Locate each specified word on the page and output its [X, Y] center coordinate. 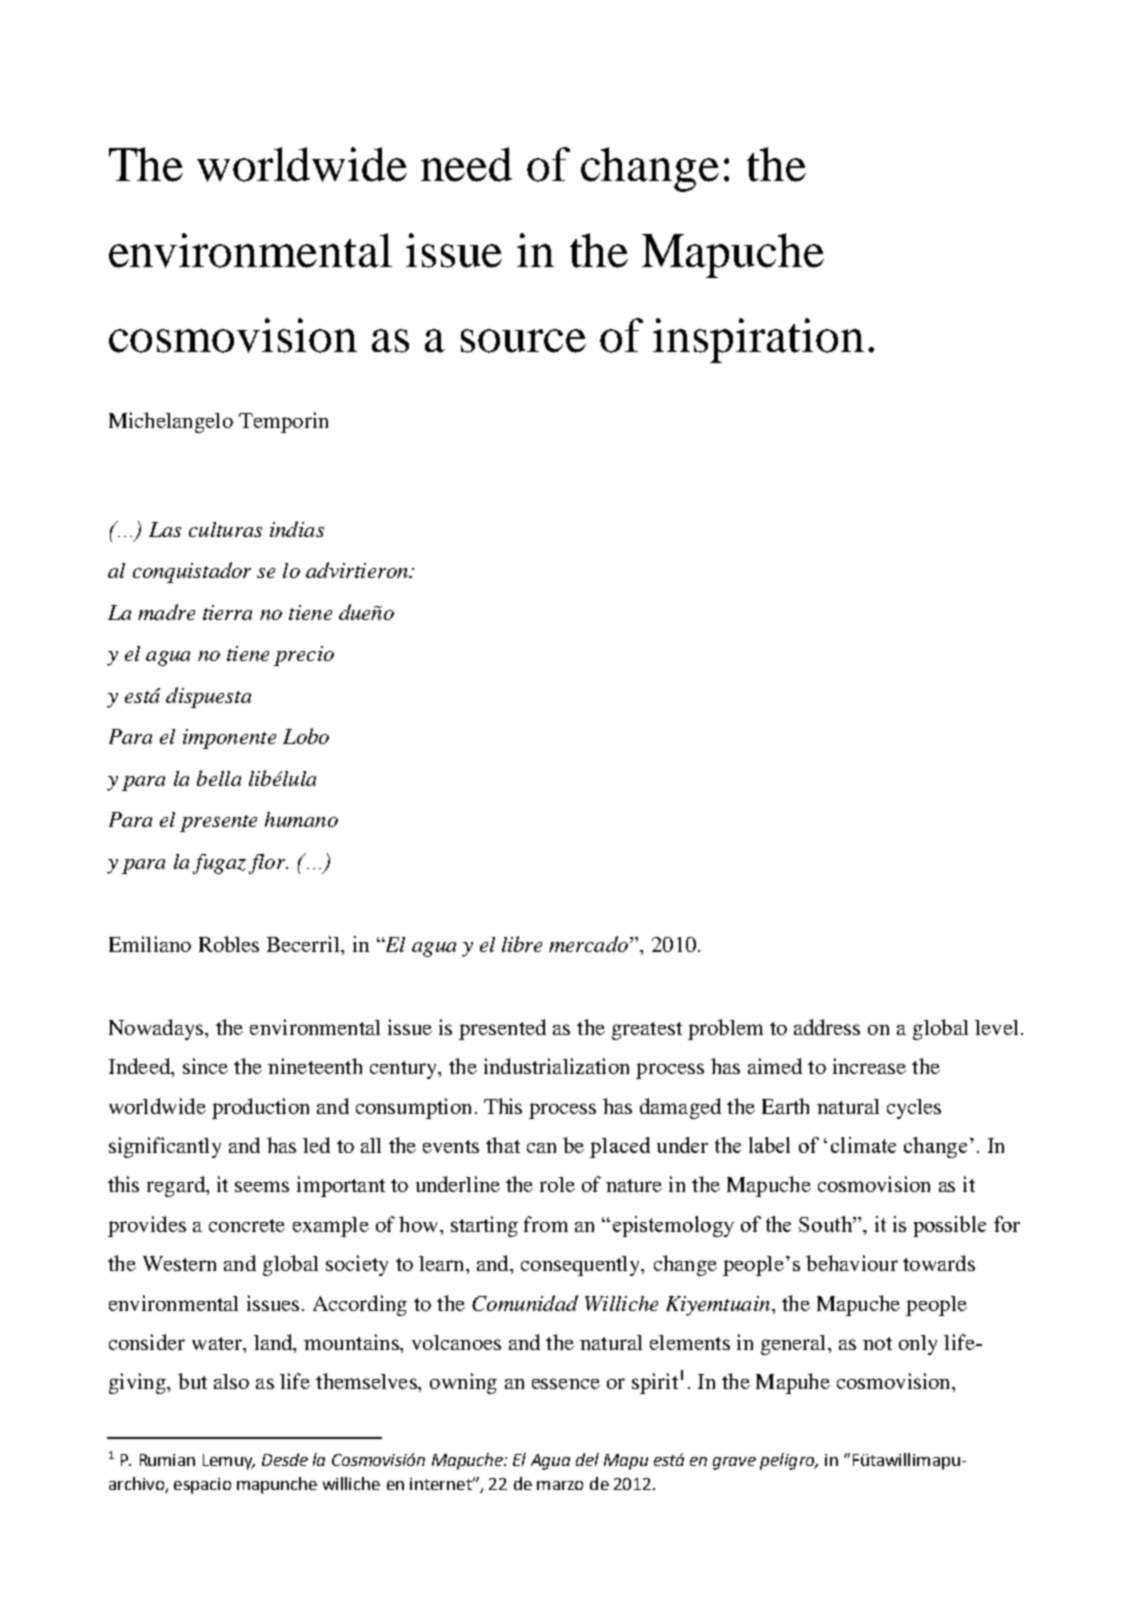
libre [522, 944]
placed [620, 1147]
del [587, 1459]
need [466, 164]
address [827, 1027]
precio [304, 656]
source [523, 341]
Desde [285, 1459]
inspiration [758, 340]
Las [165, 529]
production [260, 1108]
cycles [914, 1109]
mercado [588, 944]
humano [301, 819]
